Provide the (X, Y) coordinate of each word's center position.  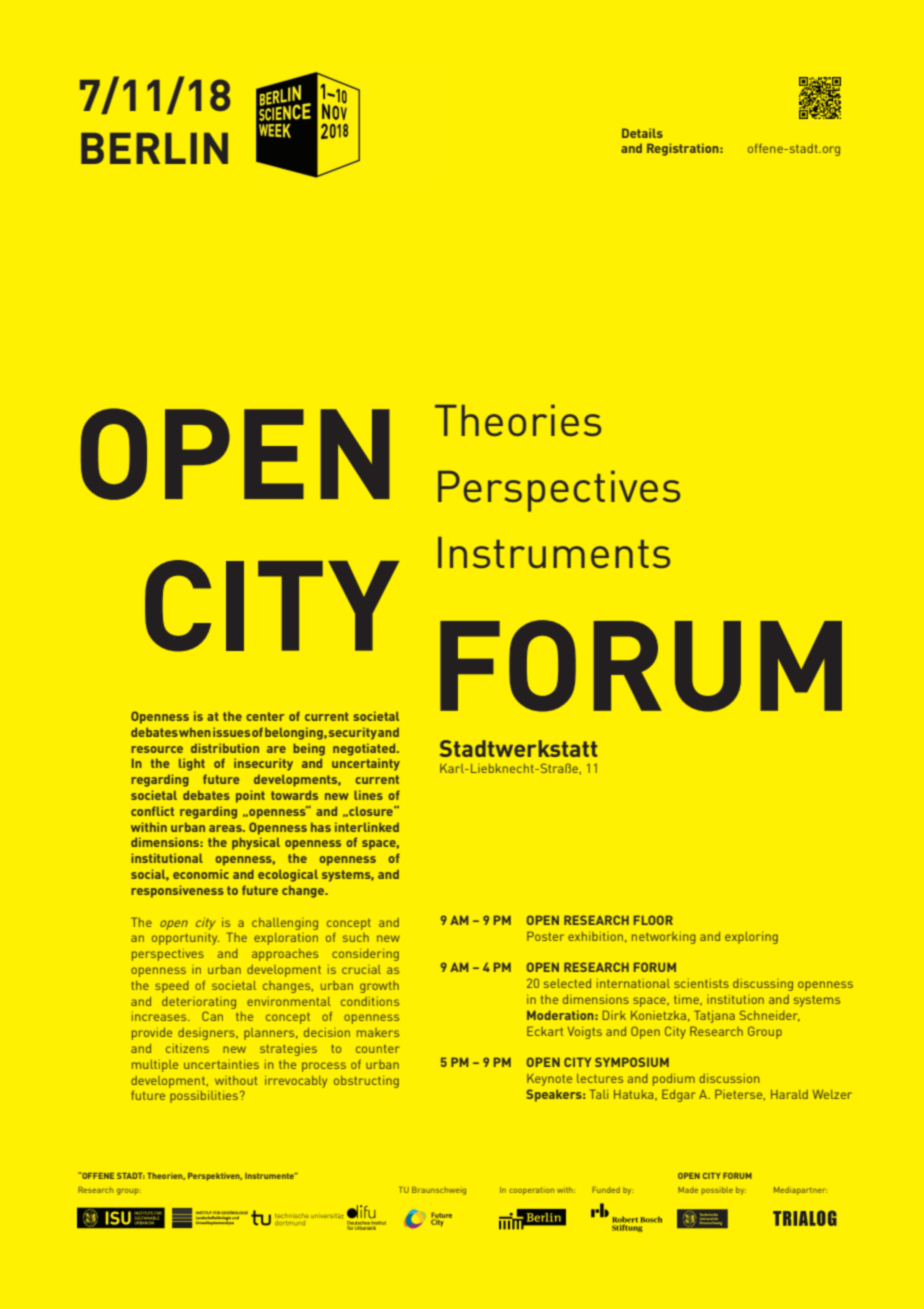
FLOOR (653, 920)
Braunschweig (439, 1191)
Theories (518, 420)
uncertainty (366, 764)
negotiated (365, 749)
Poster (545, 936)
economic (201, 874)
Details (642, 133)
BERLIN (154, 148)
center (265, 716)
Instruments (554, 552)
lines (368, 795)
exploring (751, 938)
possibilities (205, 1097)
